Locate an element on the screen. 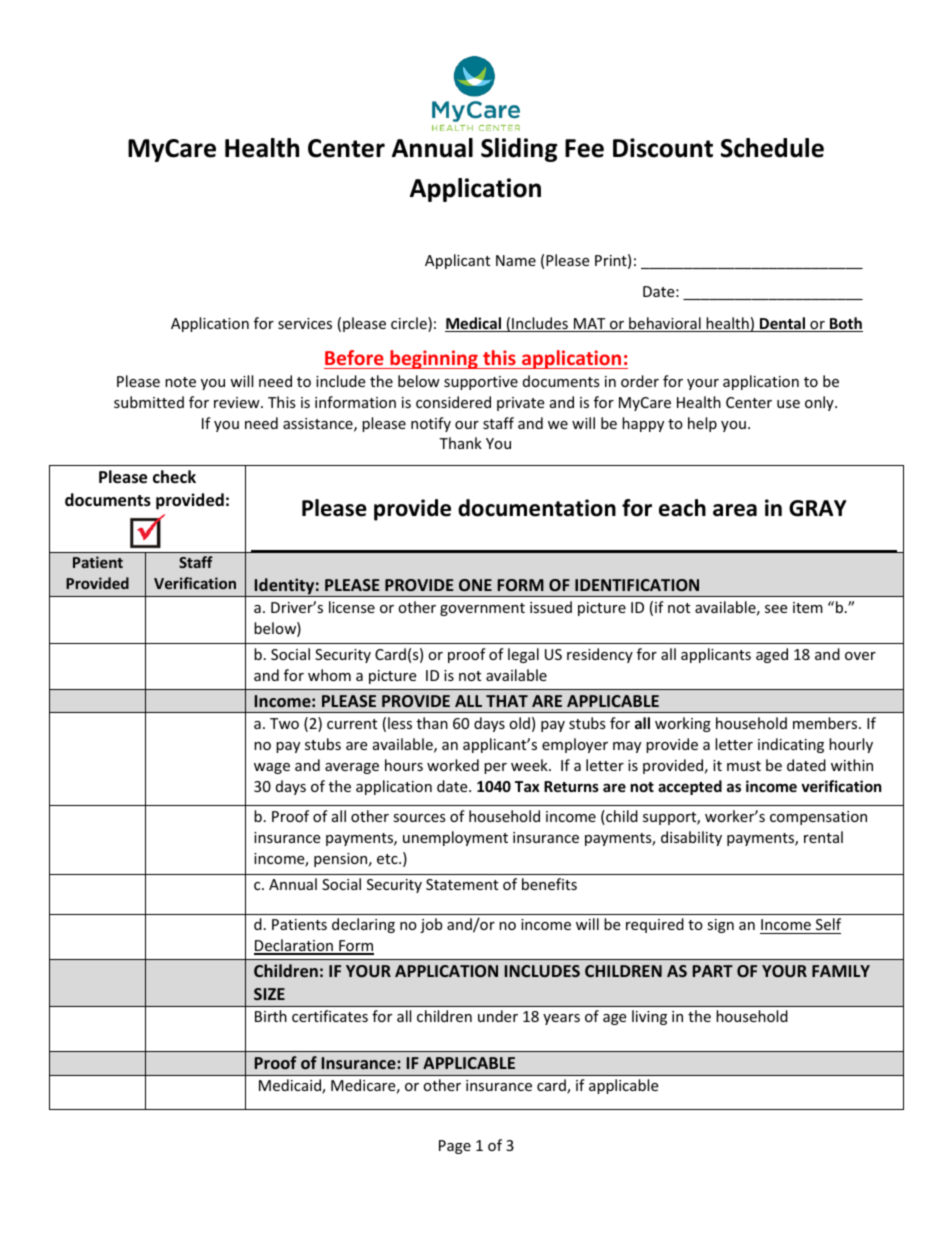 This screenshot has height=1233, width=952. services is located at coordinates (305, 323).
